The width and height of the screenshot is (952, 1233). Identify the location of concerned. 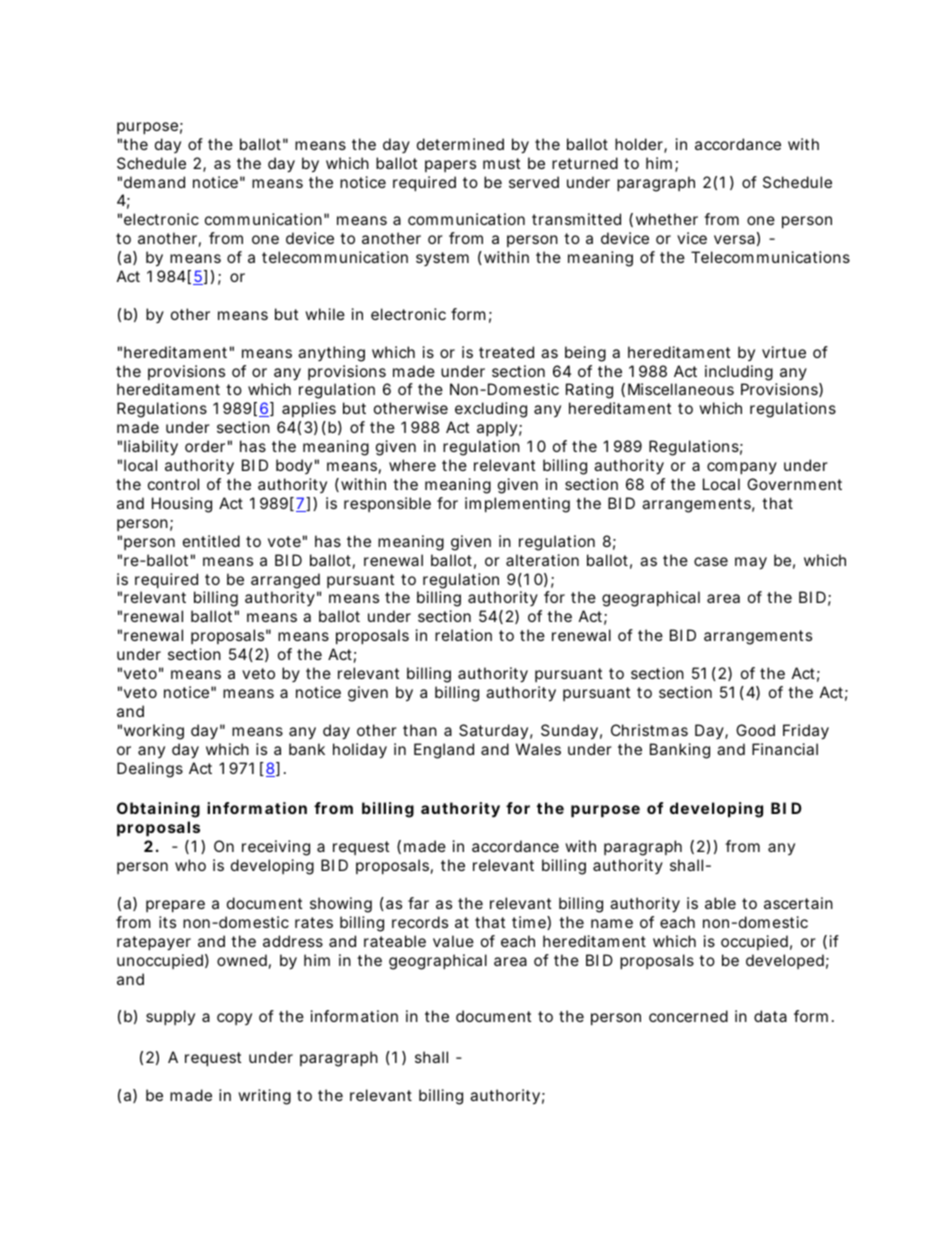
(688, 1016).
